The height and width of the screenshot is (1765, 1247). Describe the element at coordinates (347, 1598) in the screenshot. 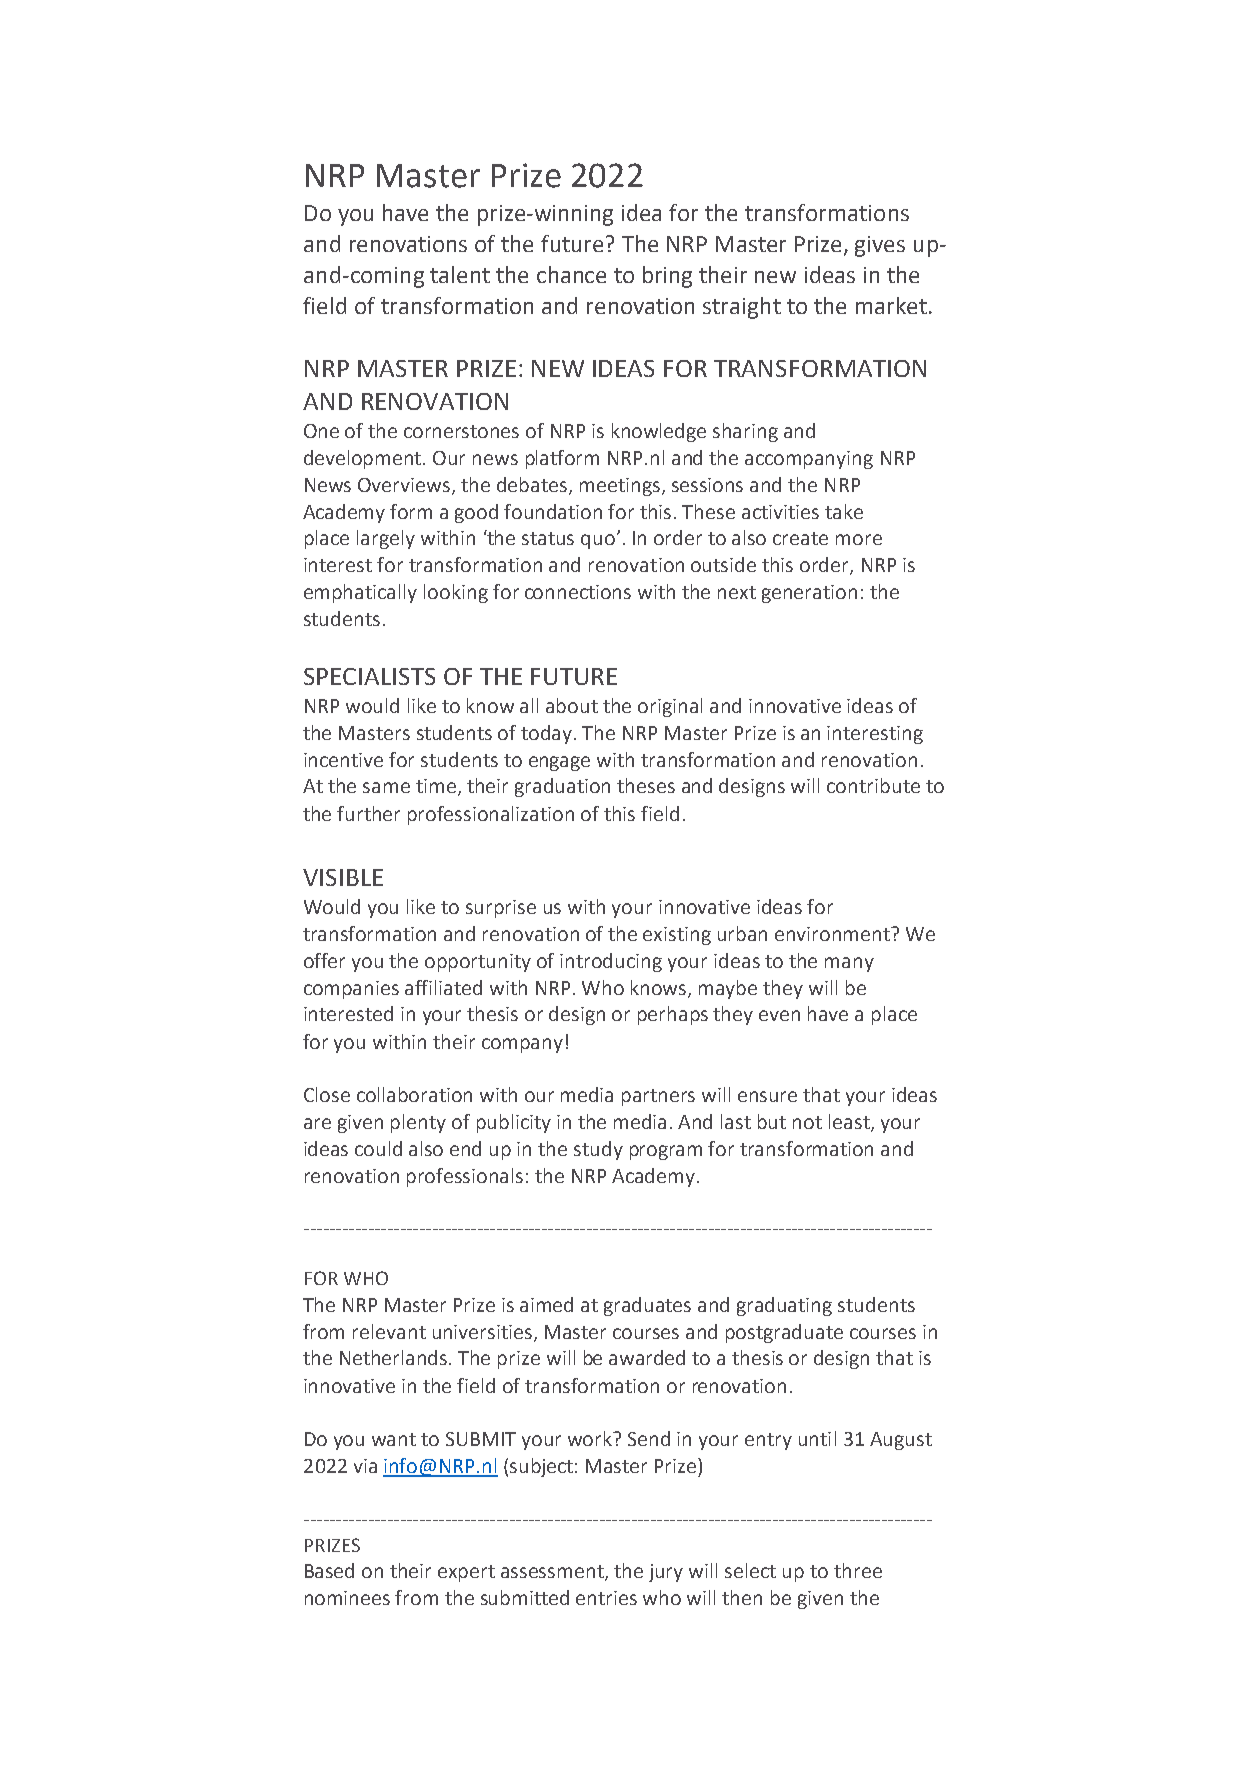

I see `nominees` at that location.
